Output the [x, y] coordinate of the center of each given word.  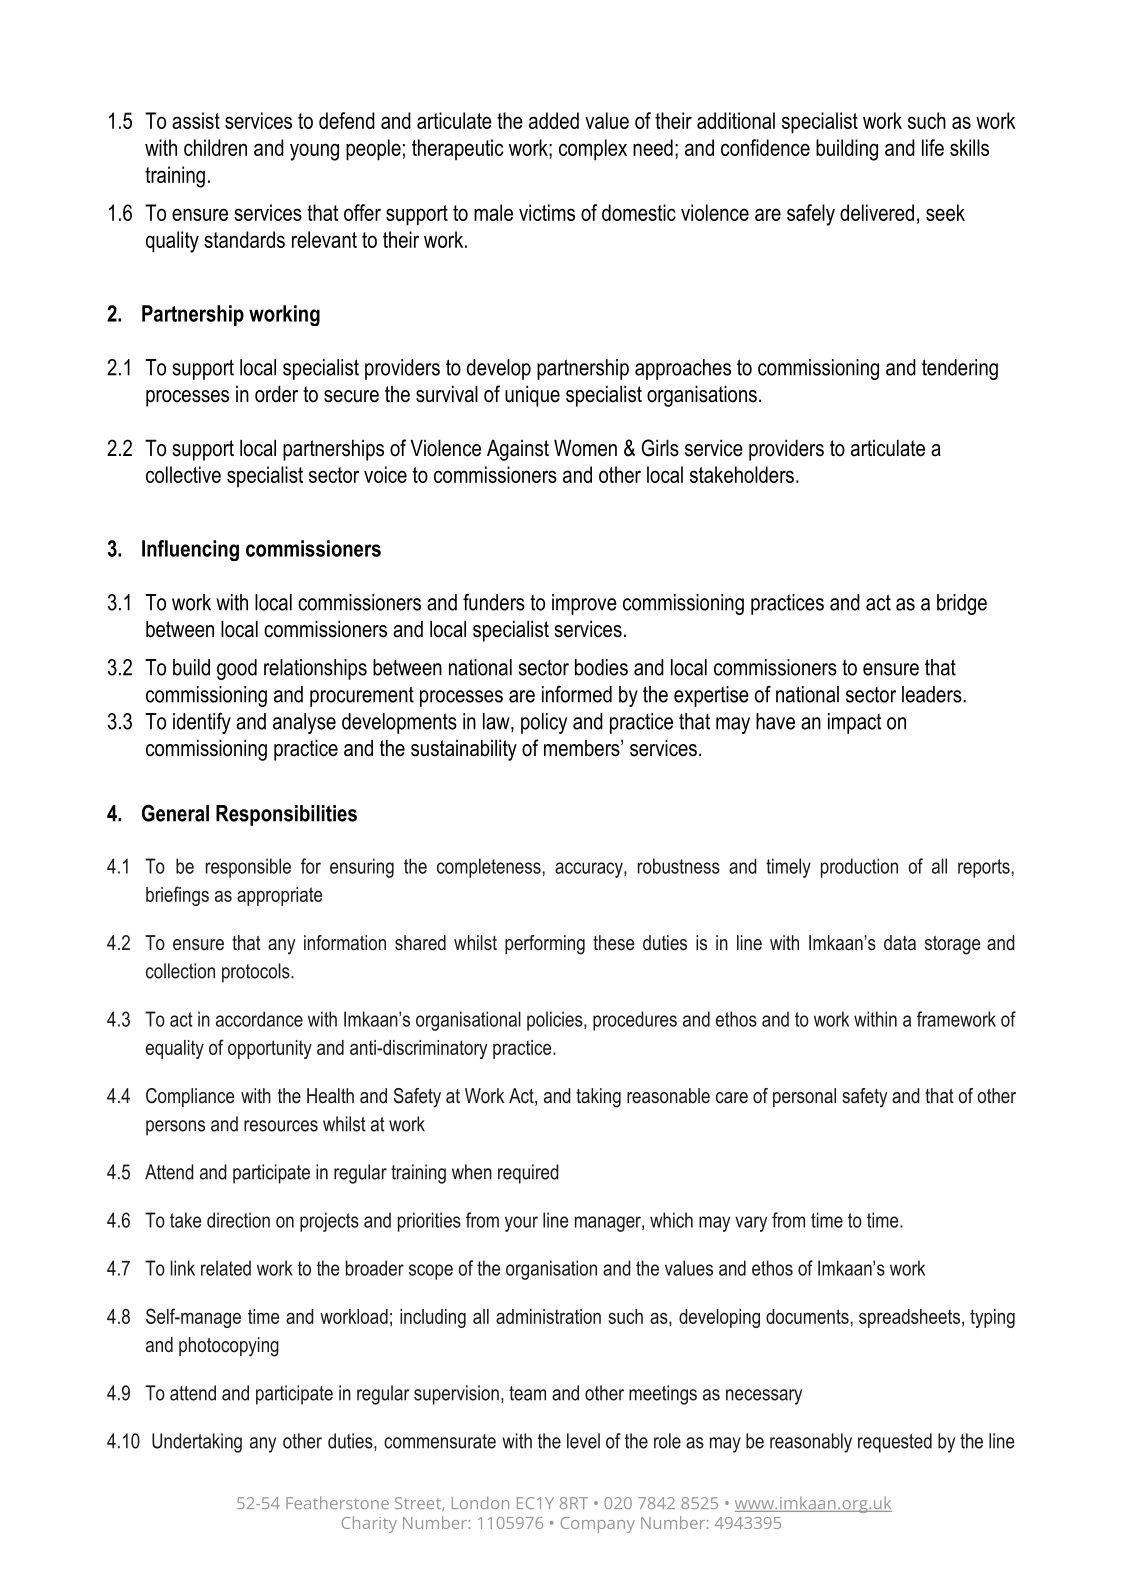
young [314, 152]
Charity [369, 1524]
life [933, 147]
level [583, 1441]
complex [593, 150]
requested [895, 1443]
